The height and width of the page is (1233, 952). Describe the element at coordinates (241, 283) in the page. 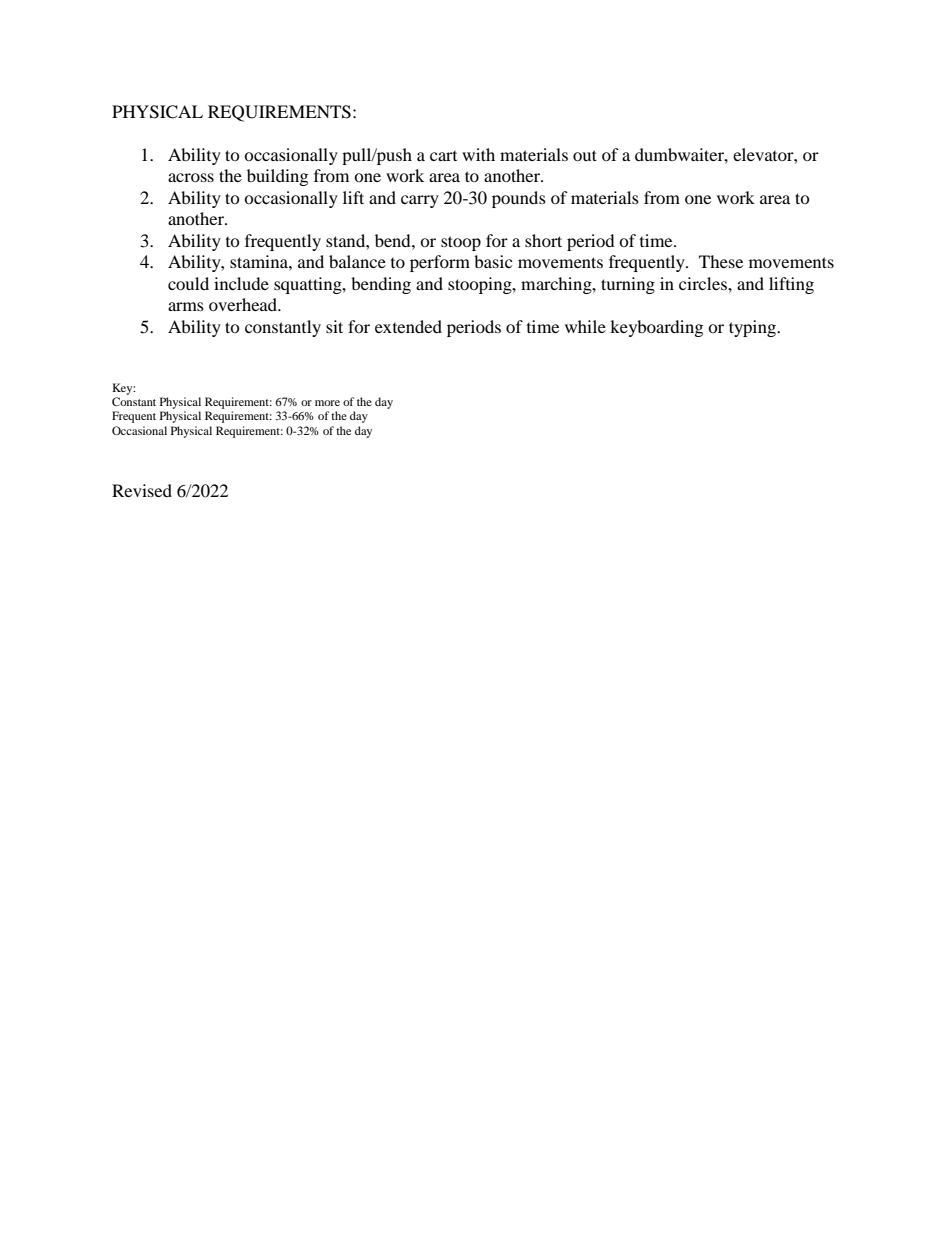

I see `include` at that location.
